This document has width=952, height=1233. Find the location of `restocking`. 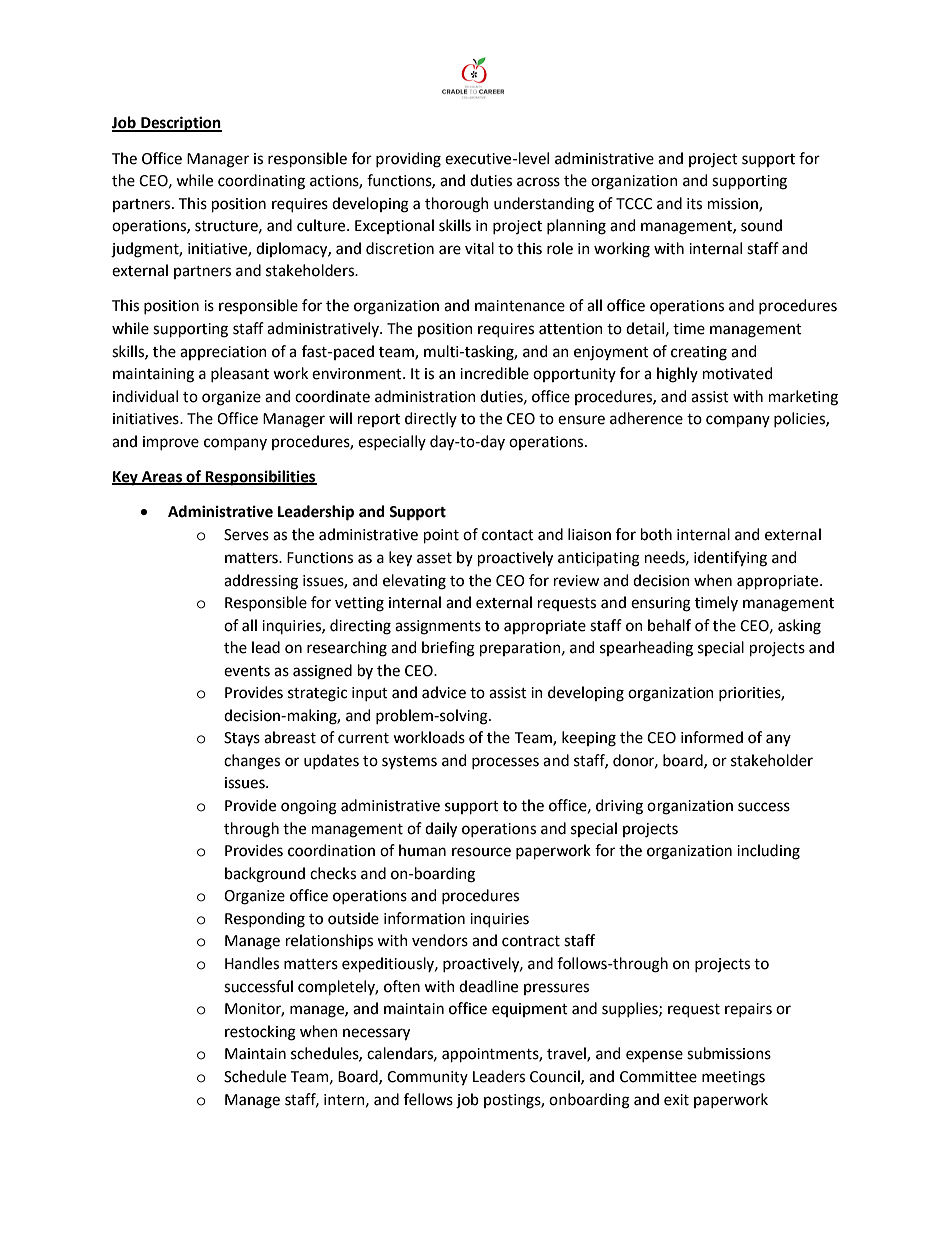

restocking is located at coordinates (260, 1033).
